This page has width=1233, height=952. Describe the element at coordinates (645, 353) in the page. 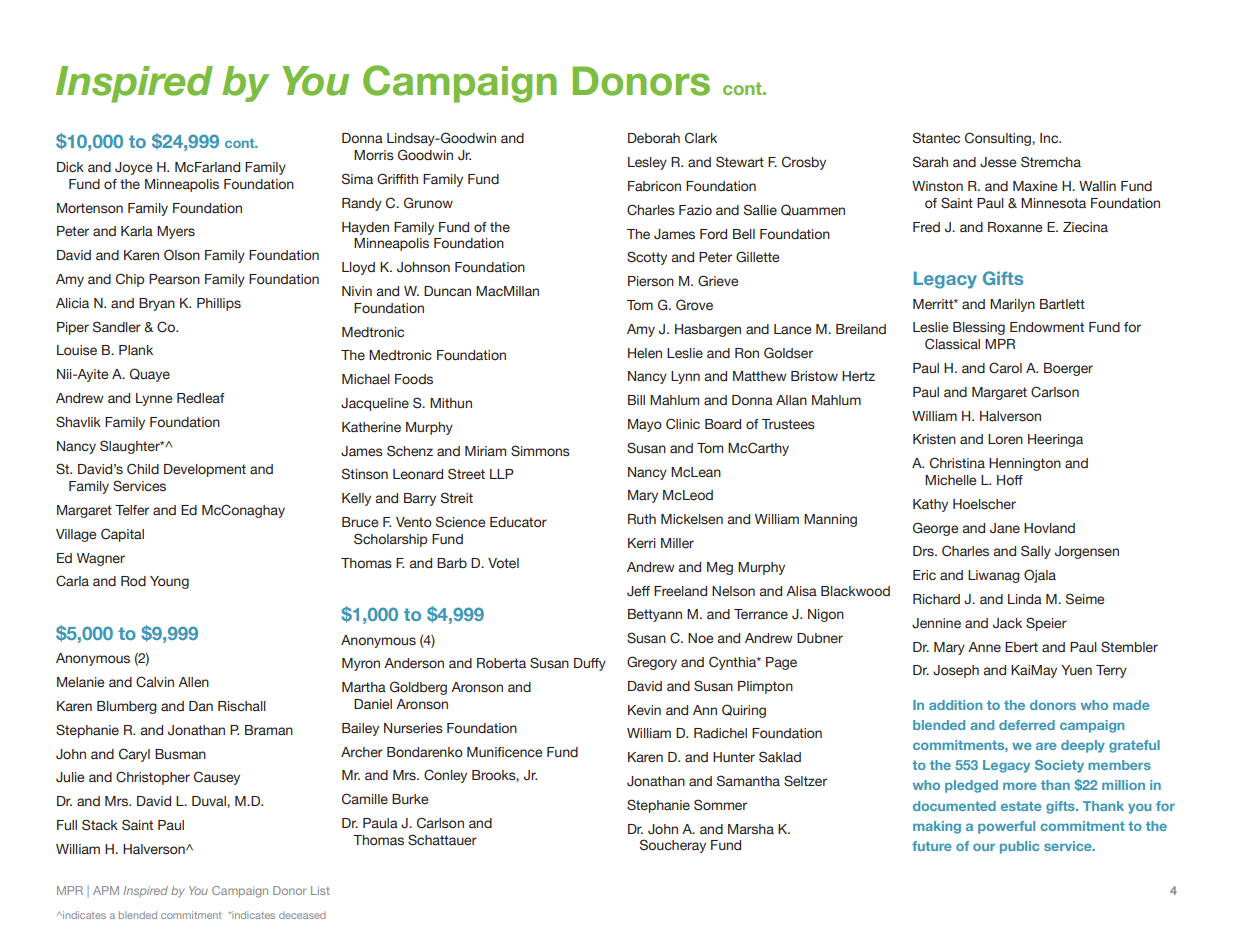

I see `Helen` at that location.
